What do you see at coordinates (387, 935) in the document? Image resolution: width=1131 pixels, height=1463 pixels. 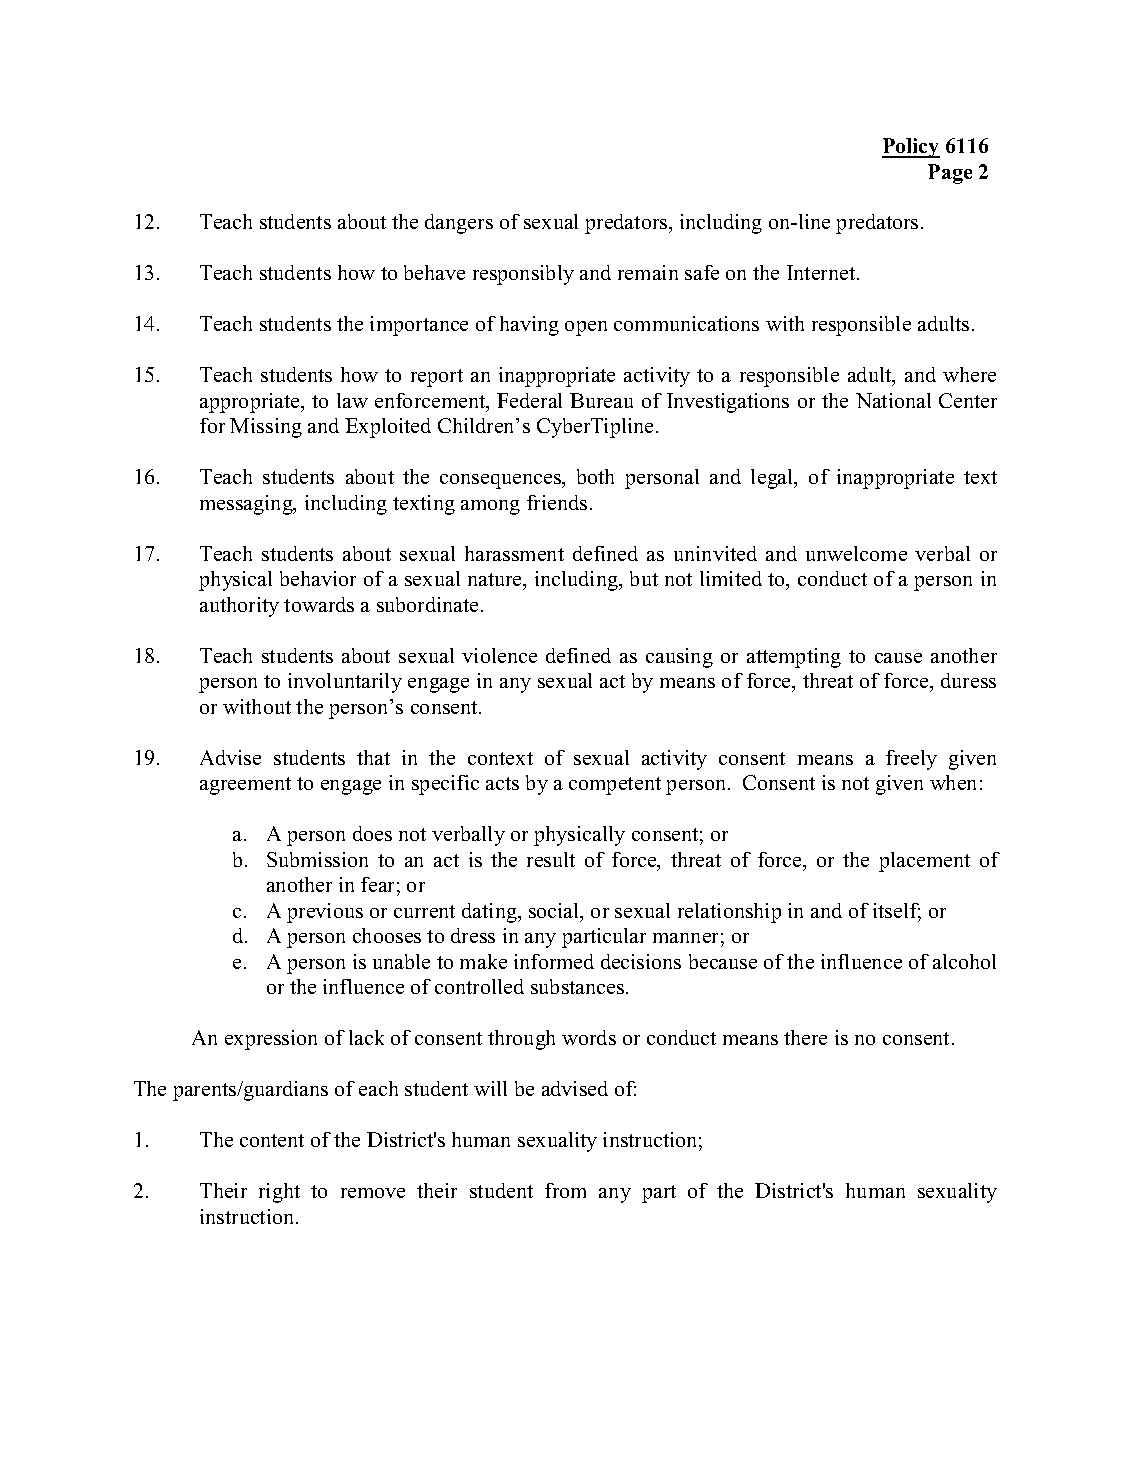 I see `chooses` at bounding box center [387, 935].
